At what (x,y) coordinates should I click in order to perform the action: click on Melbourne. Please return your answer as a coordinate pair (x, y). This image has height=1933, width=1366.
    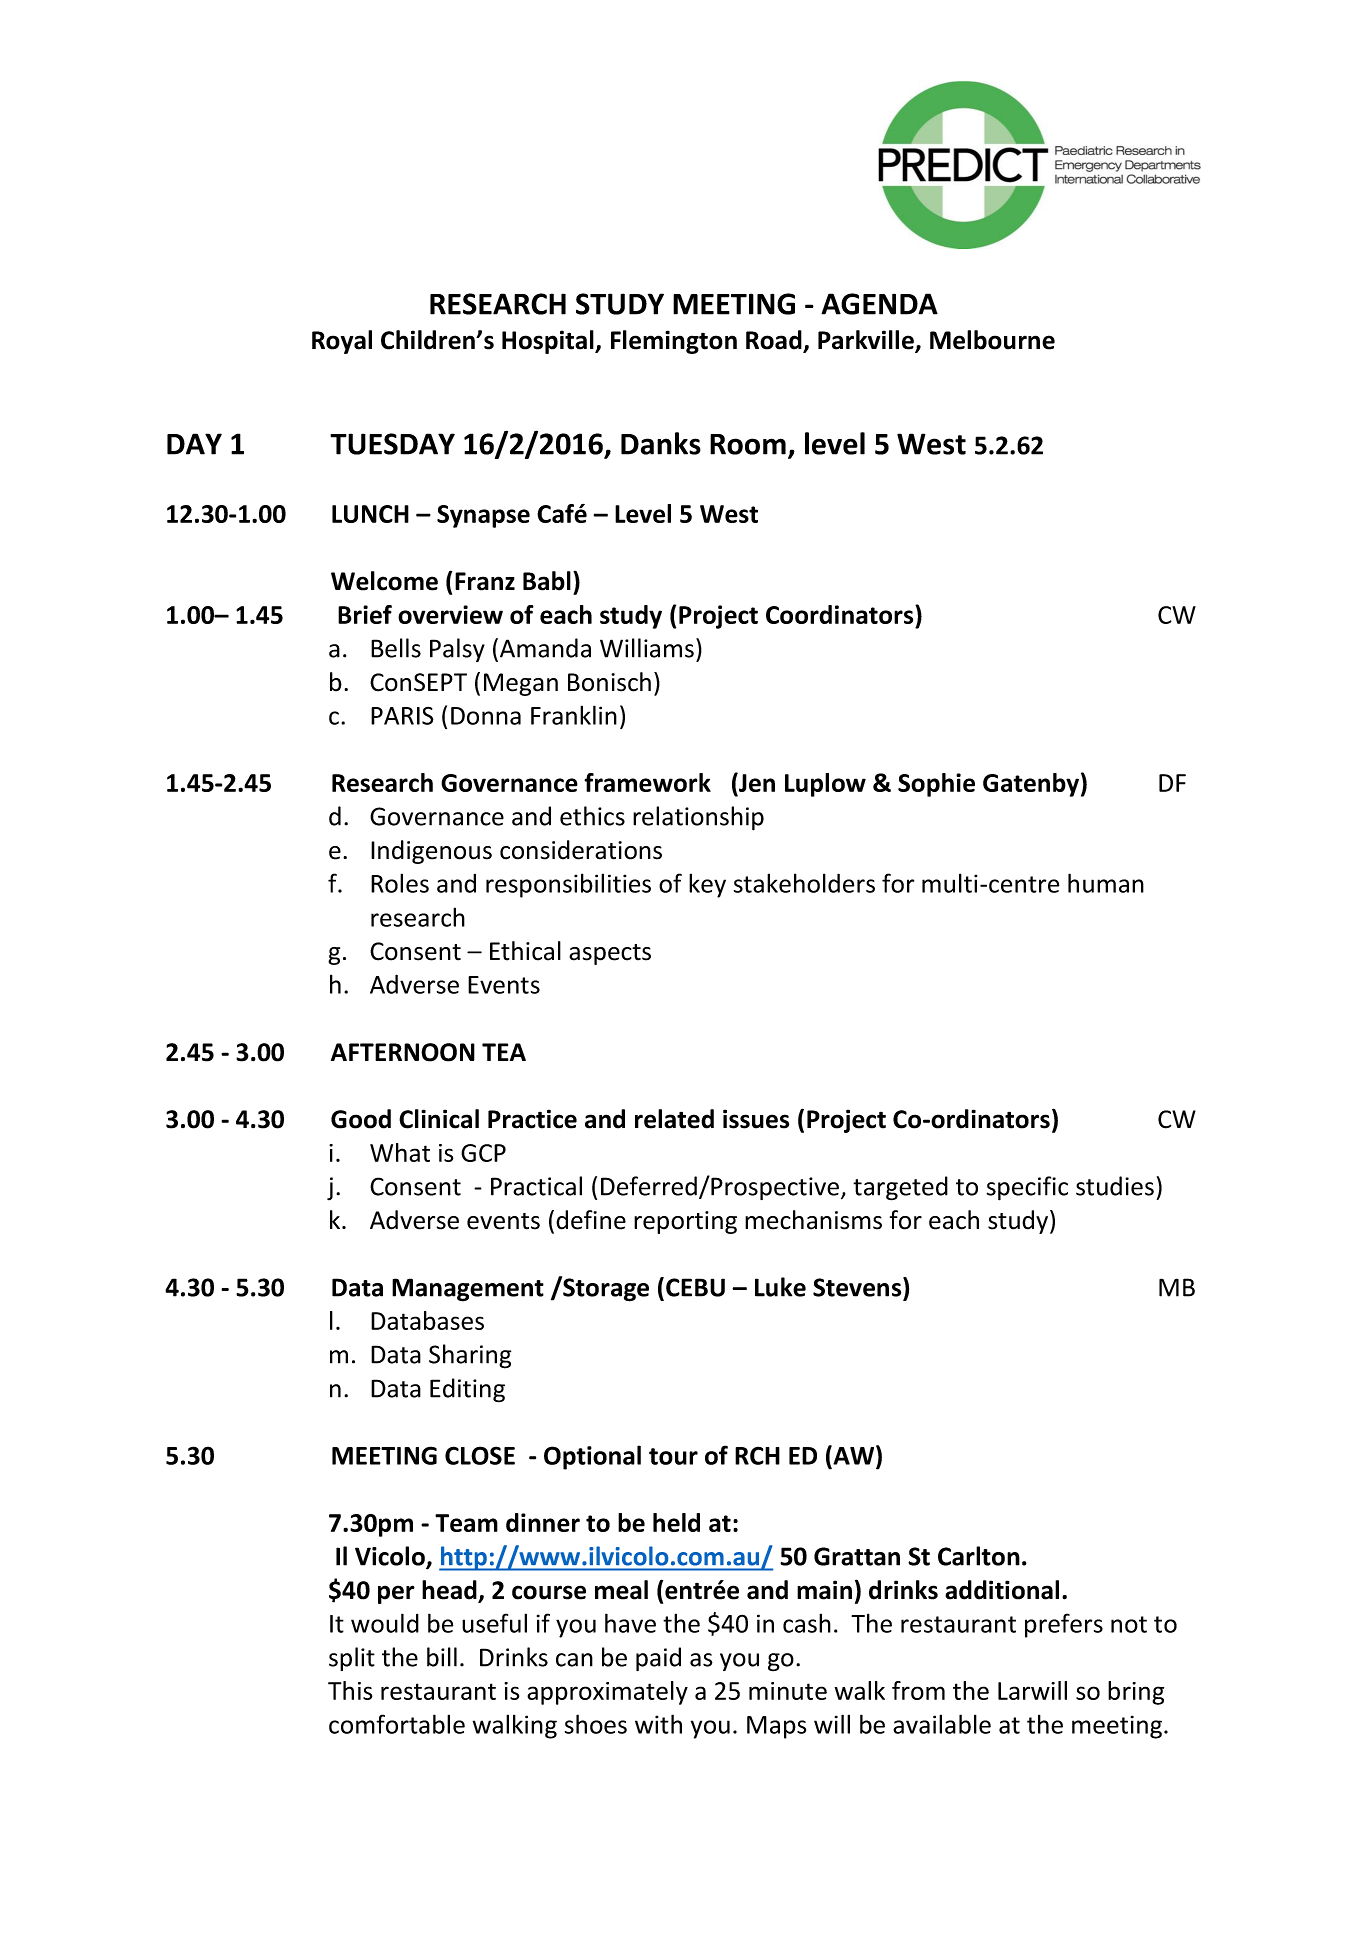
    Looking at the image, I should click on (992, 340).
